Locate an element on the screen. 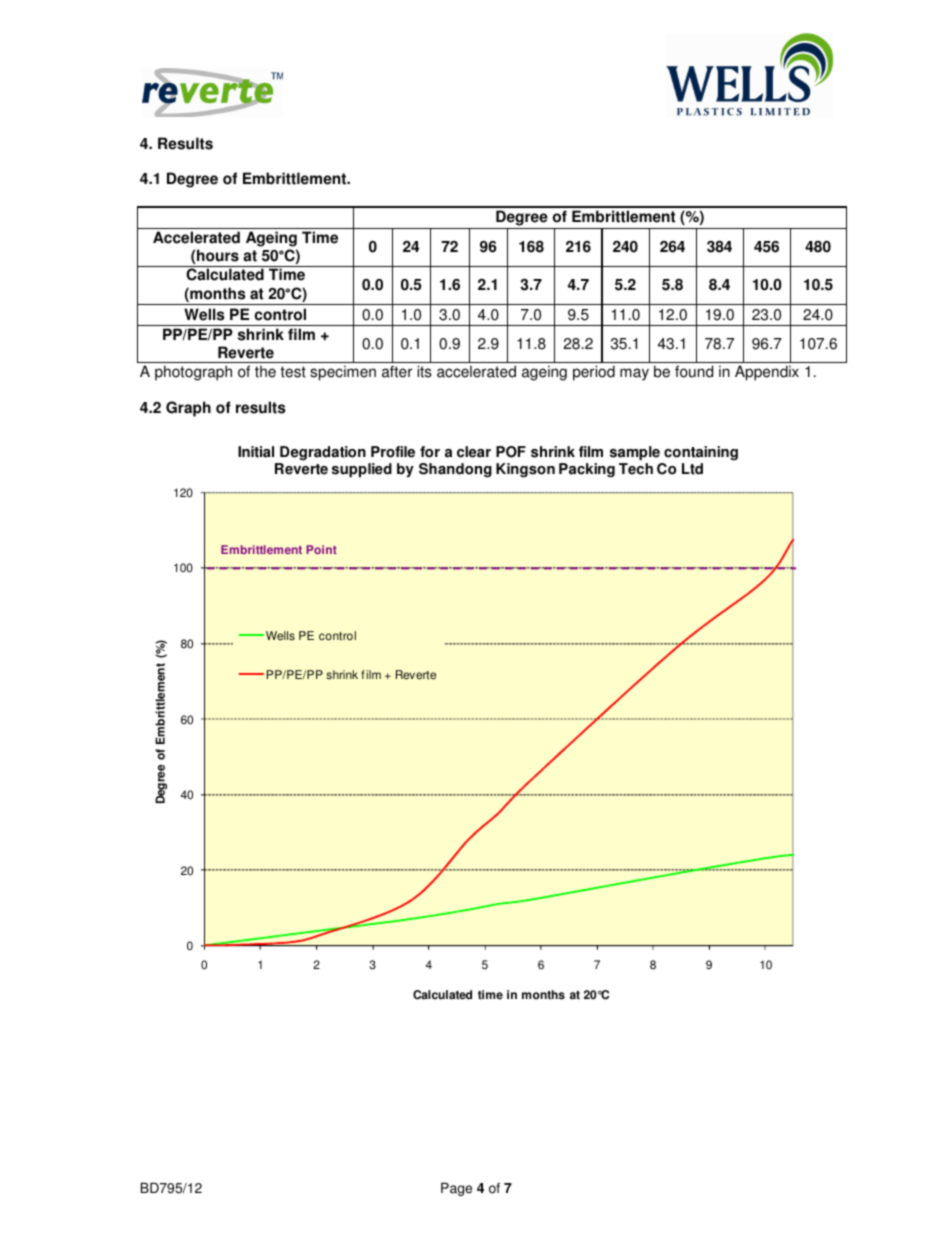  supplied is located at coordinates (362, 470).
